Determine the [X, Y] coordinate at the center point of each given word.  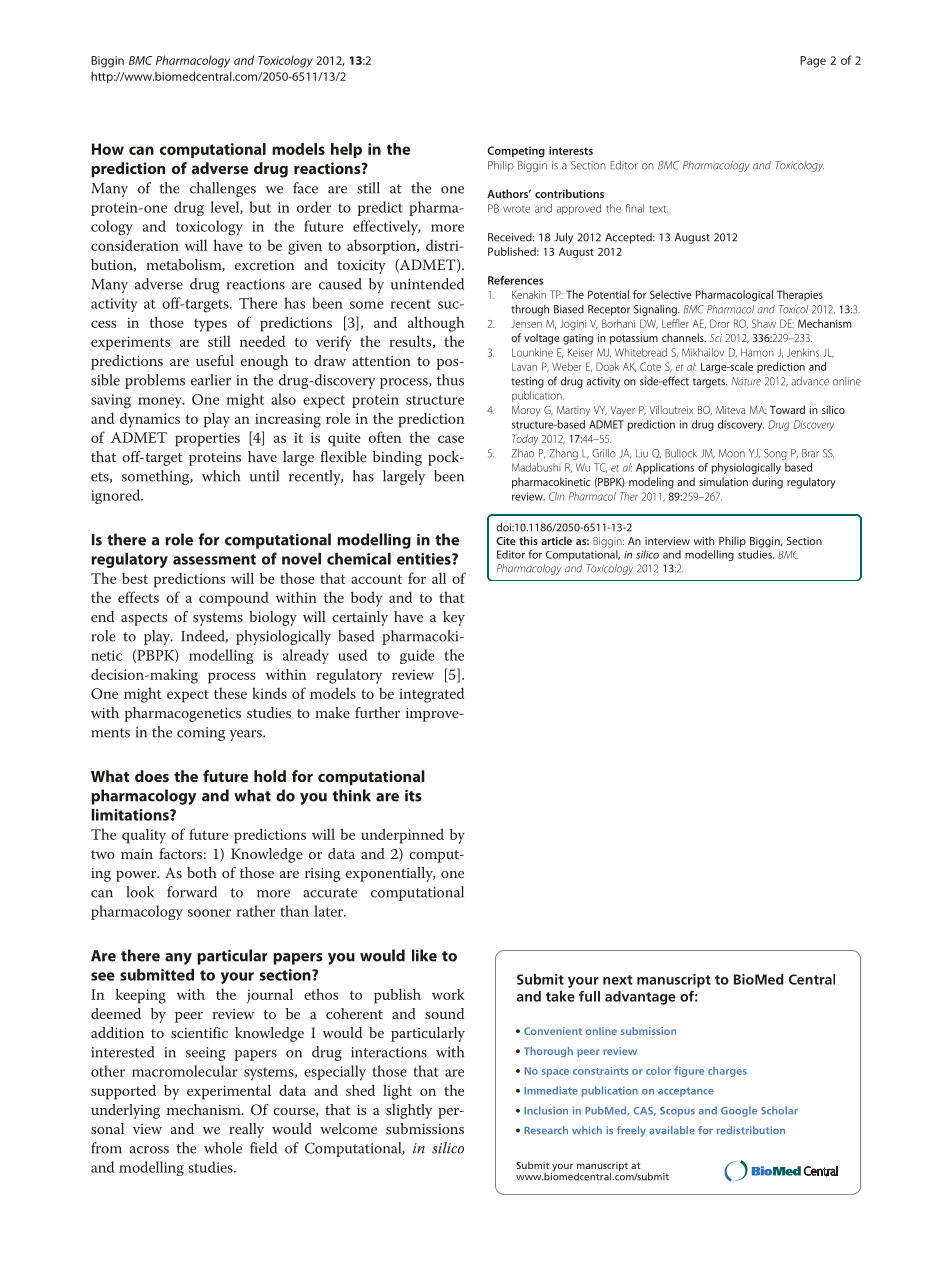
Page [813, 62]
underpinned [402, 836]
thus [450, 380]
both [202, 872]
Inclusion [546, 1110]
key [454, 618]
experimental [229, 1092]
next [618, 980]
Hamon [757, 352]
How [108, 149]
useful [215, 360]
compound [234, 599]
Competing [516, 152]
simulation [723, 481]
